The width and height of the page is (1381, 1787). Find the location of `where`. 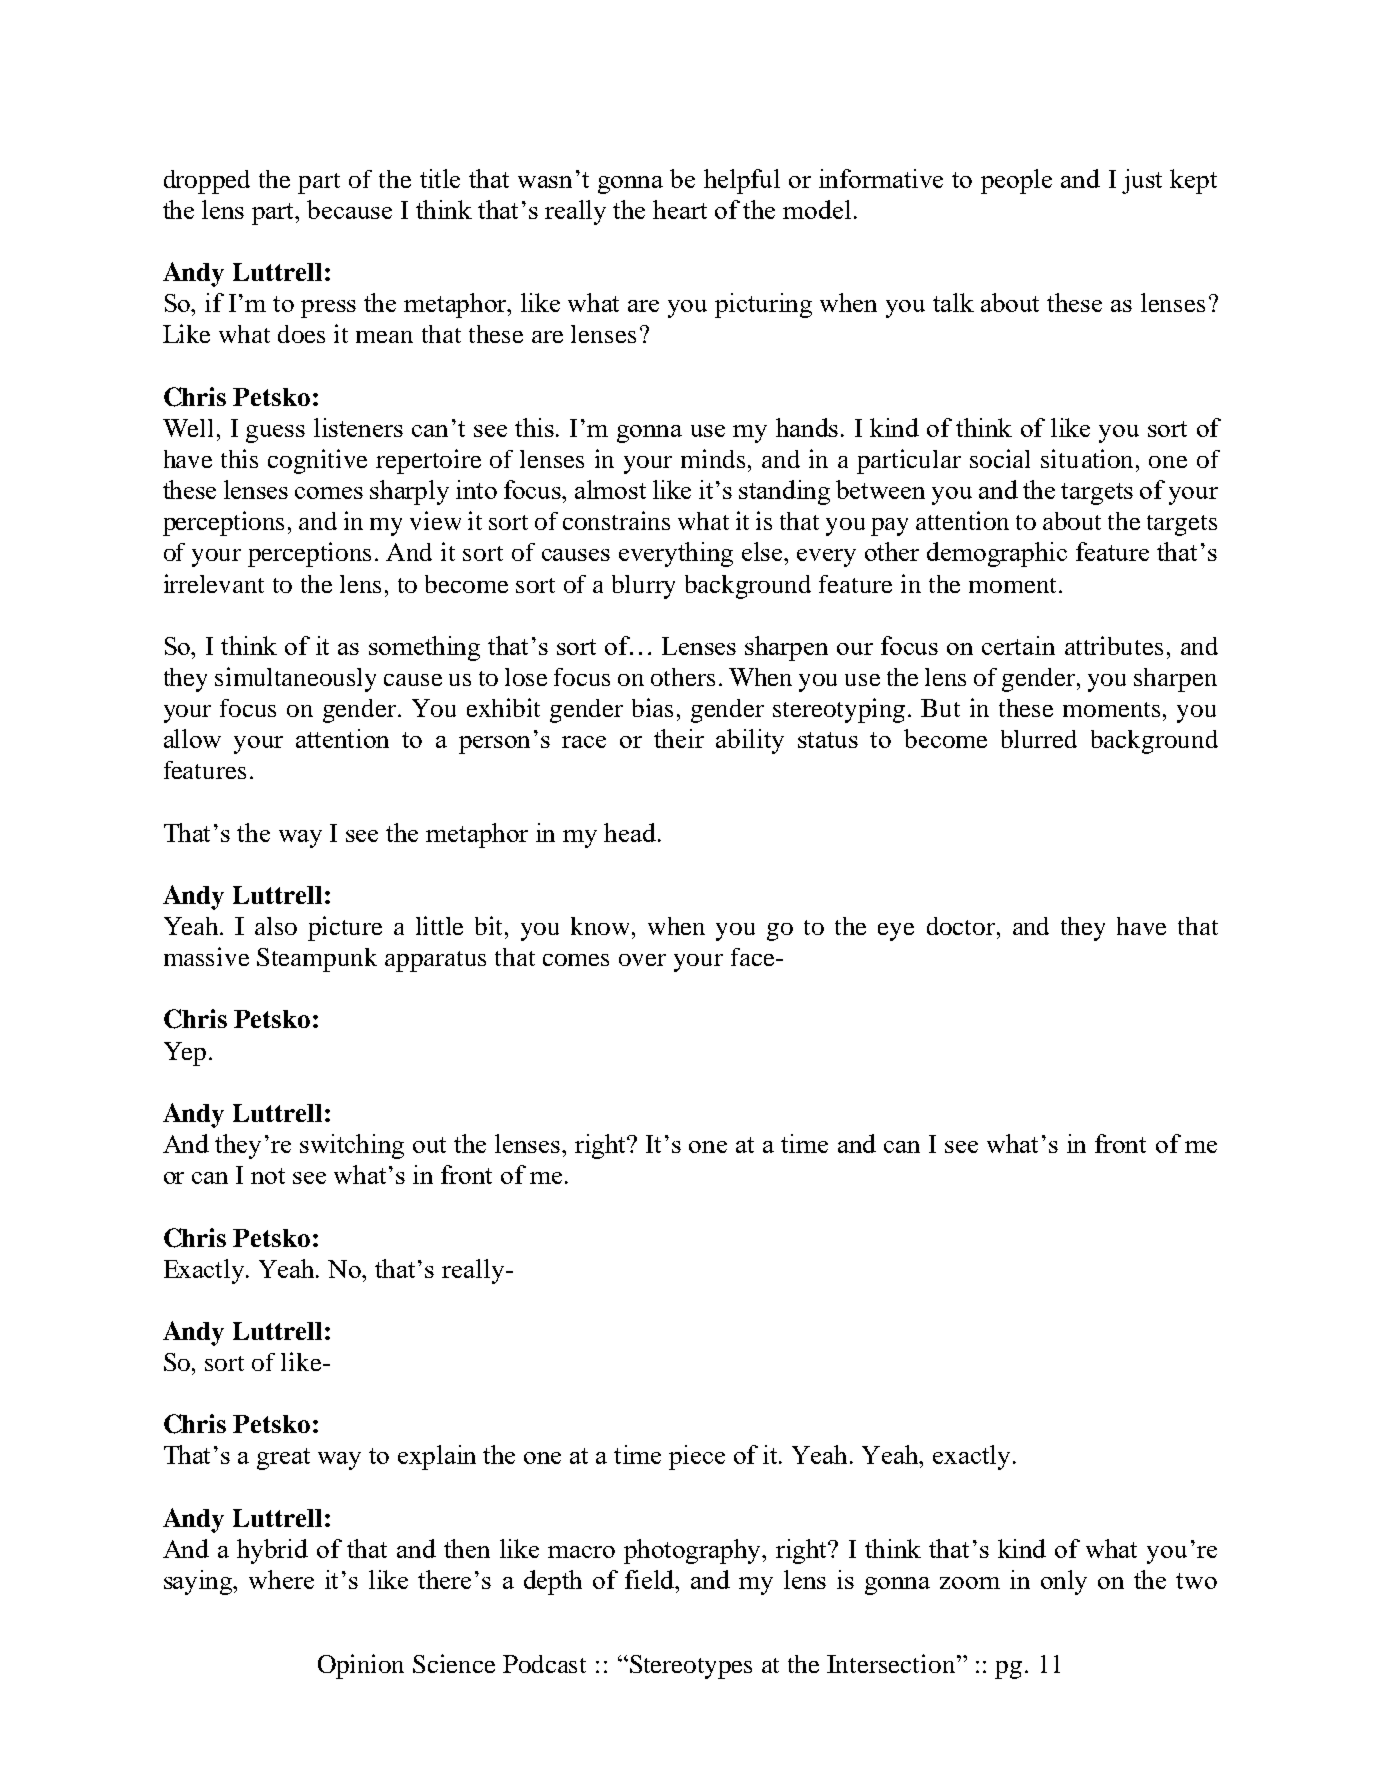

where is located at coordinates (281, 1579).
